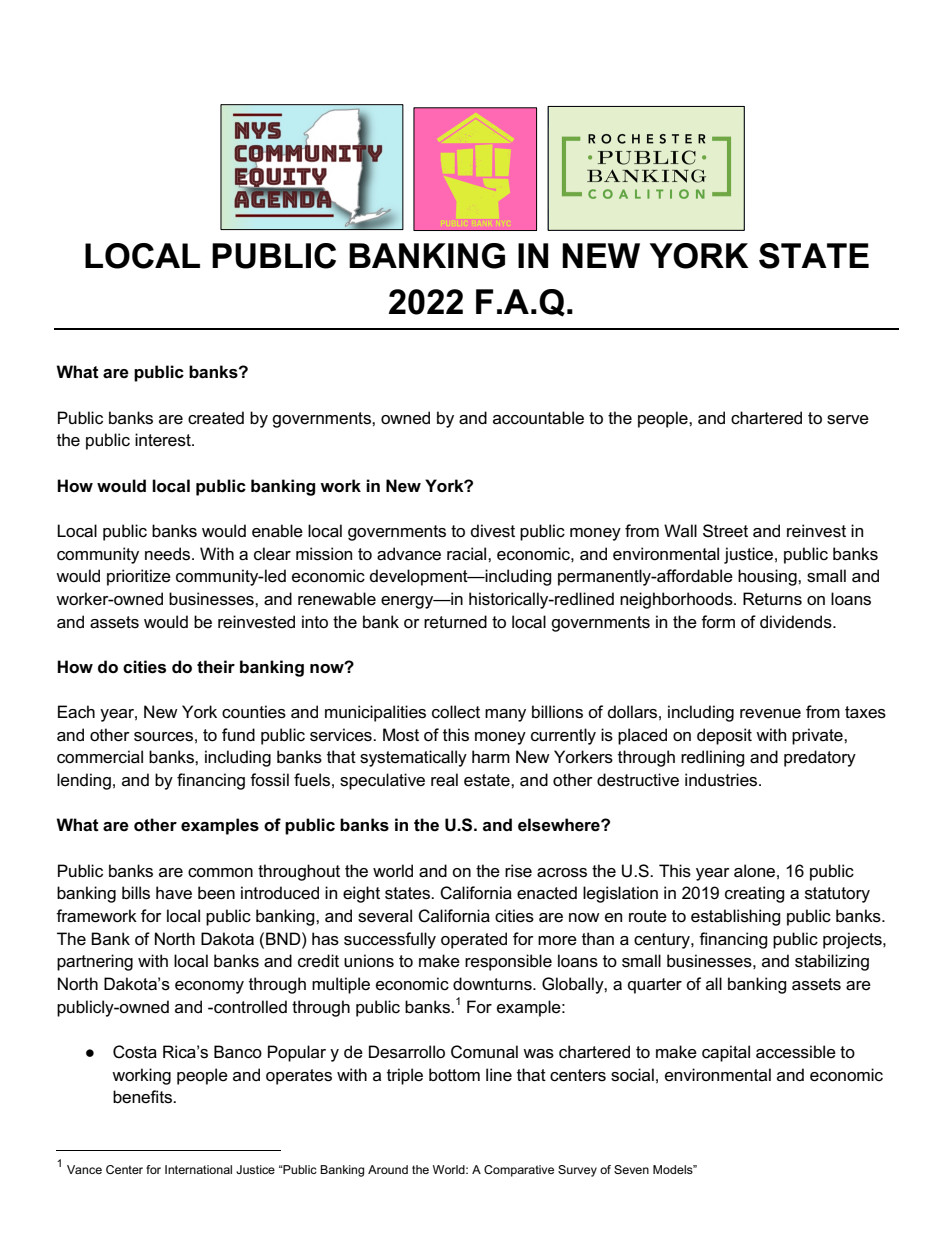 The image size is (952, 1233). I want to click on serve, so click(848, 420).
